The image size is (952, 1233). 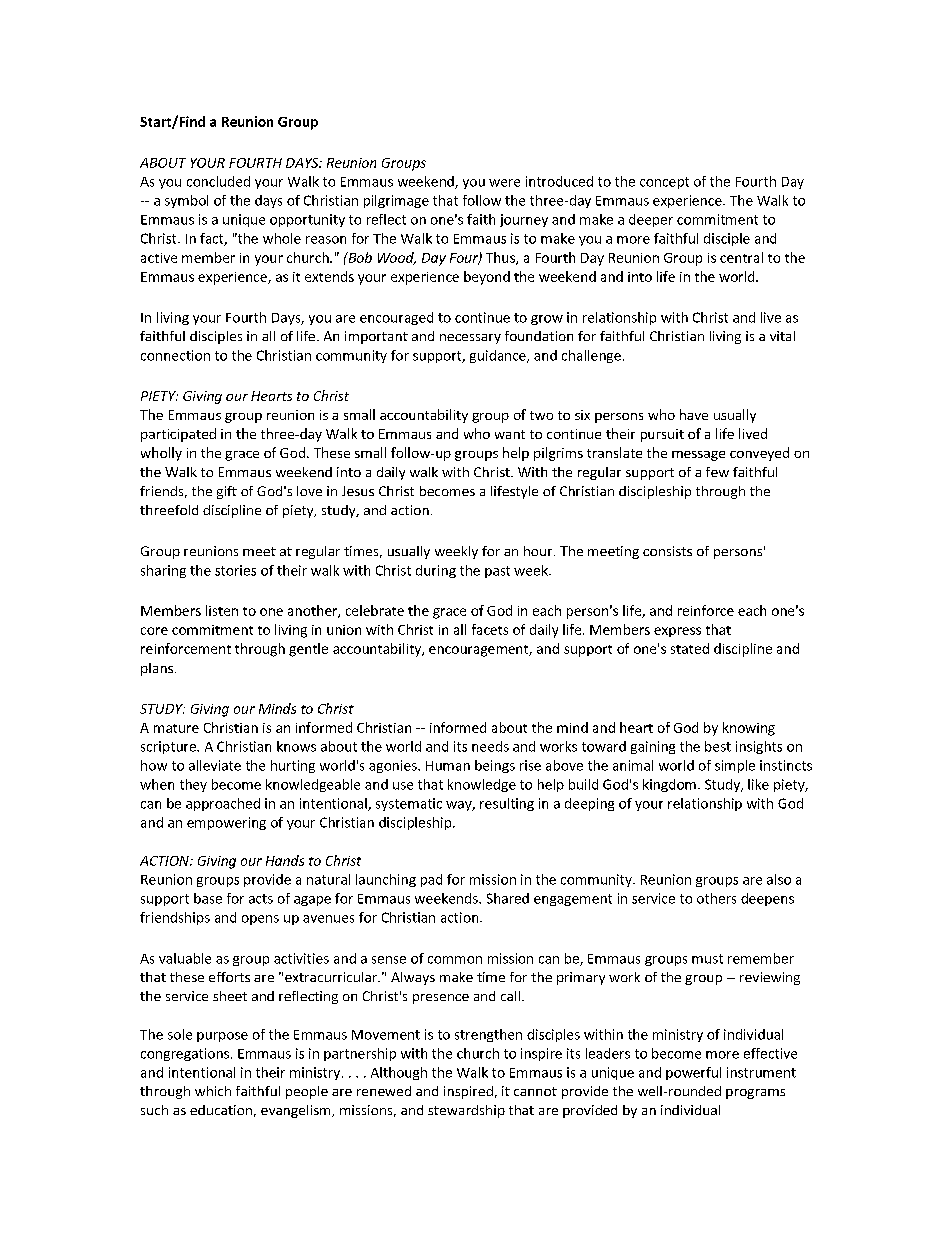 I want to click on connection, so click(x=175, y=355).
